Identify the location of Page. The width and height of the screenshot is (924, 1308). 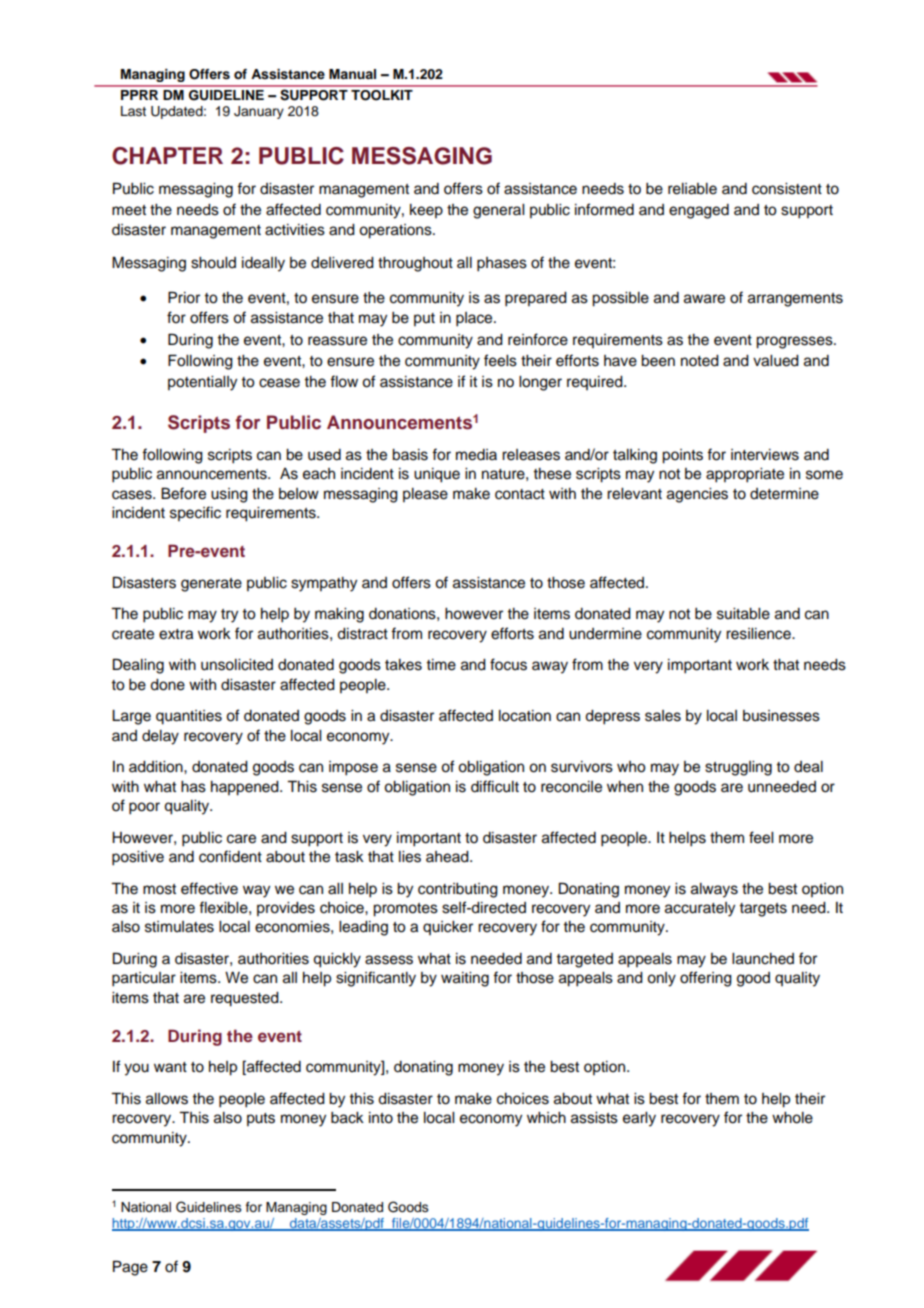
(130, 1268).
